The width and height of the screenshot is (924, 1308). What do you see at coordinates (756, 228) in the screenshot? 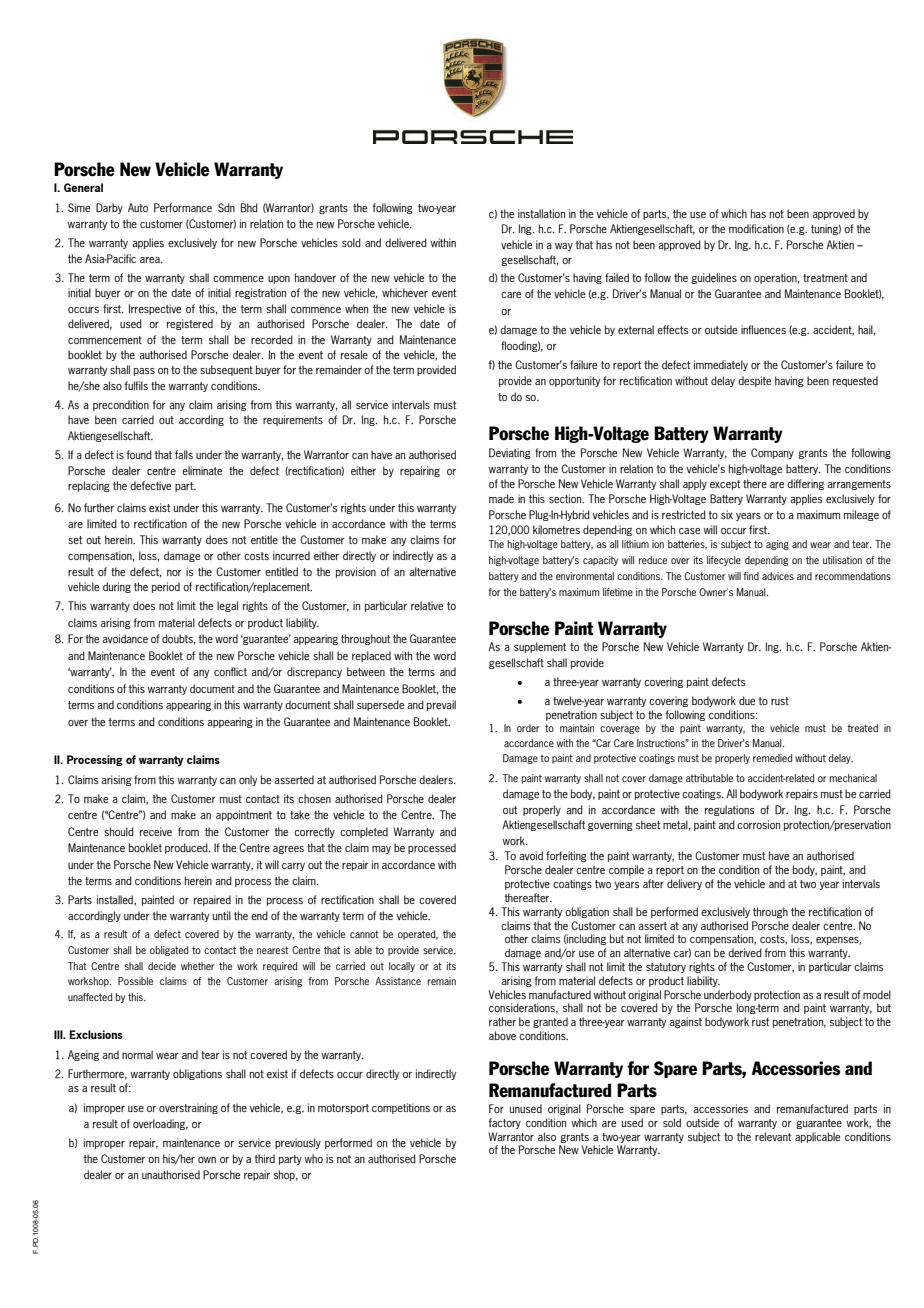
I see `modification` at bounding box center [756, 228].
